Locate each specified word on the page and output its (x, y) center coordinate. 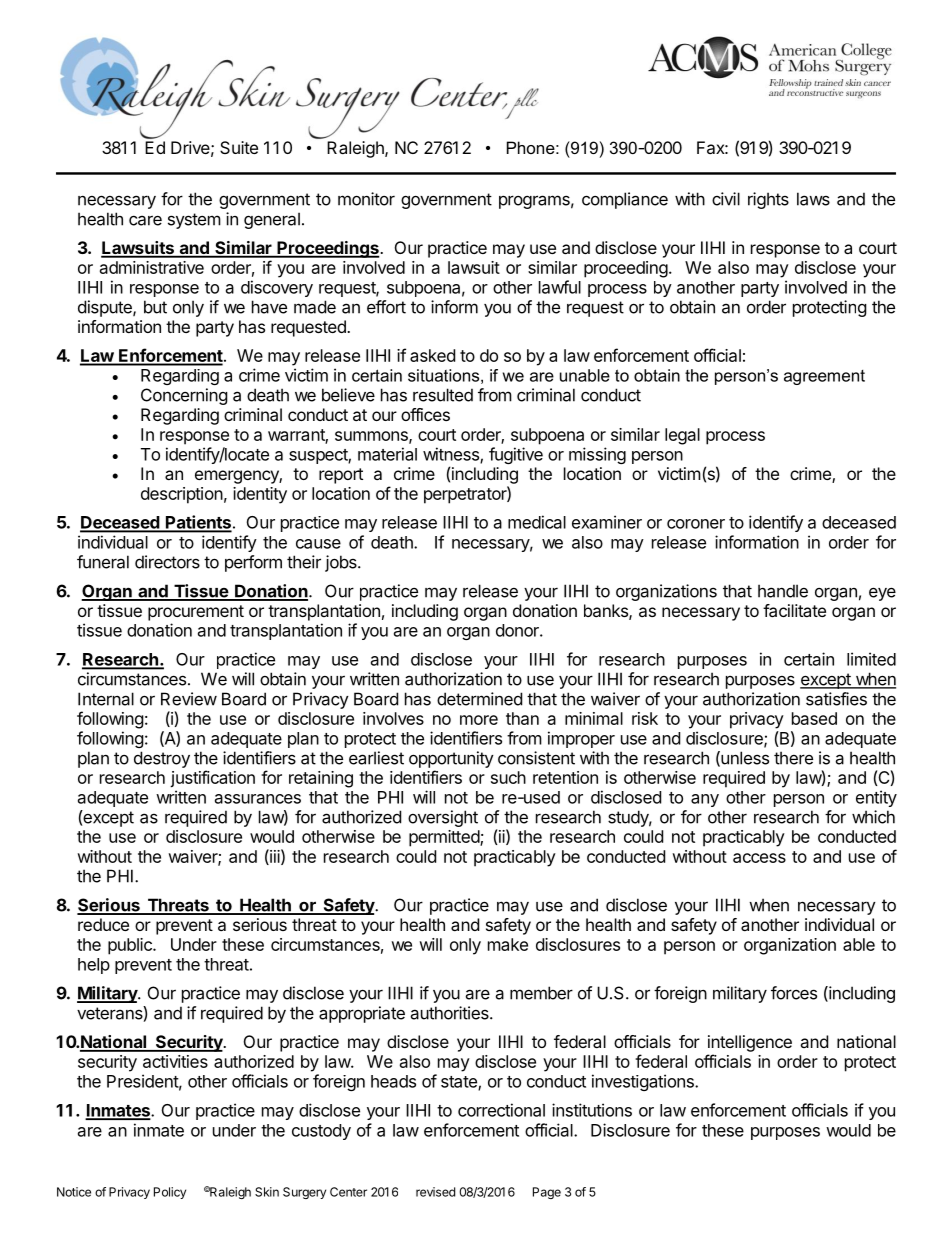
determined (479, 699)
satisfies (836, 699)
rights (768, 200)
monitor (366, 199)
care (145, 220)
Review (189, 699)
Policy (170, 1193)
